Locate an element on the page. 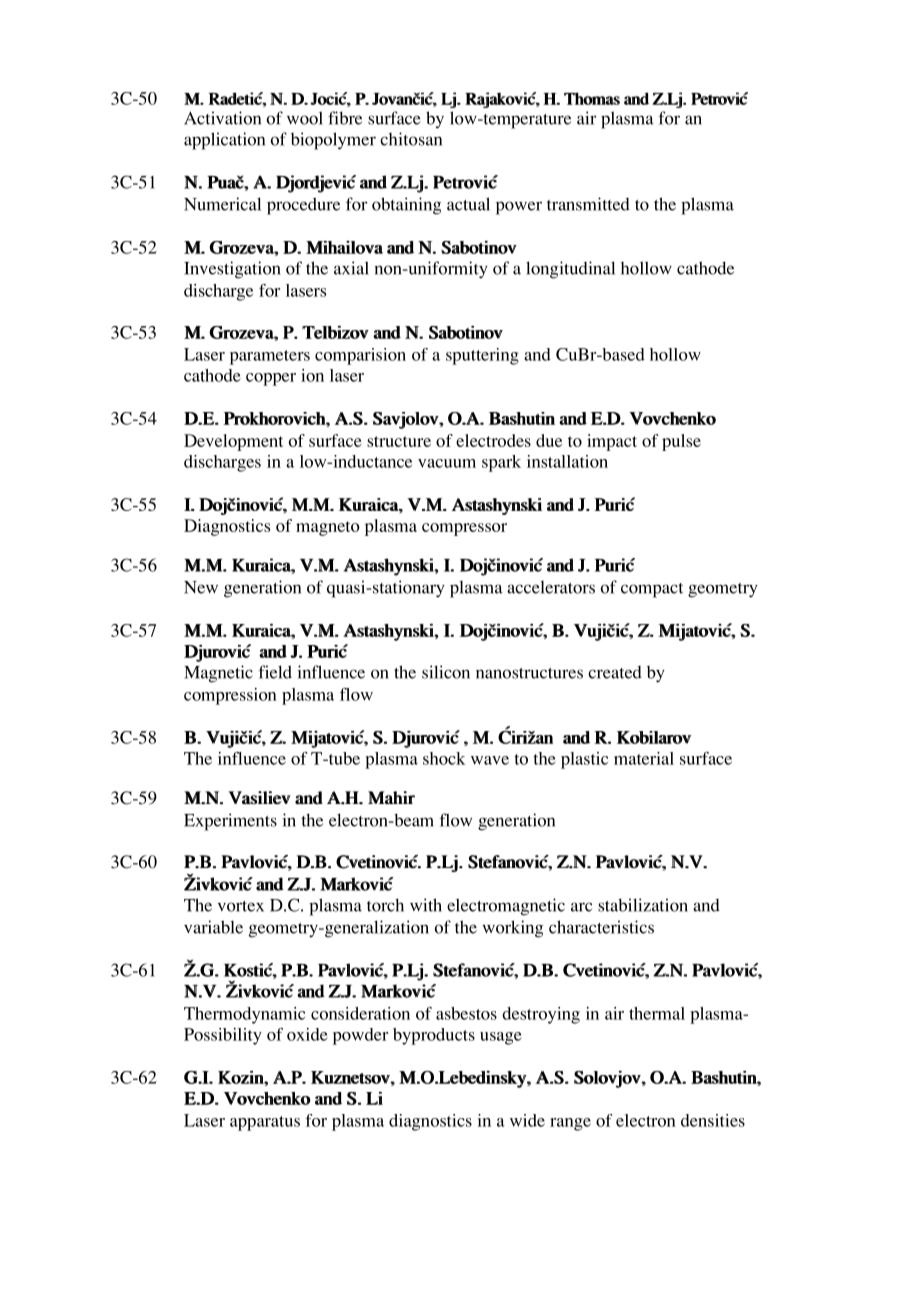  Experiments is located at coordinates (230, 822).
